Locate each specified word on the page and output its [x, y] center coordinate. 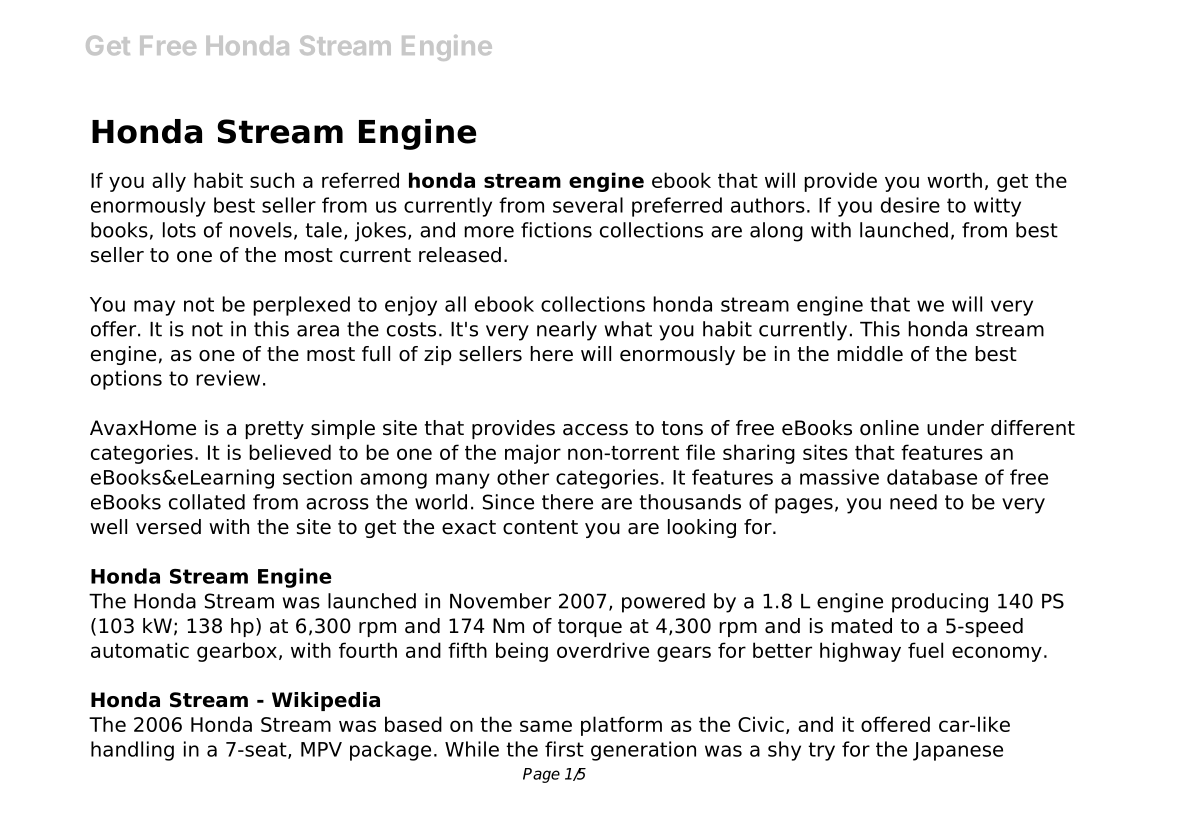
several [588, 205]
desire [910, 205]
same [546, 726]
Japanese [958, 751]
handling [132, 751]
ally [169, 182]
